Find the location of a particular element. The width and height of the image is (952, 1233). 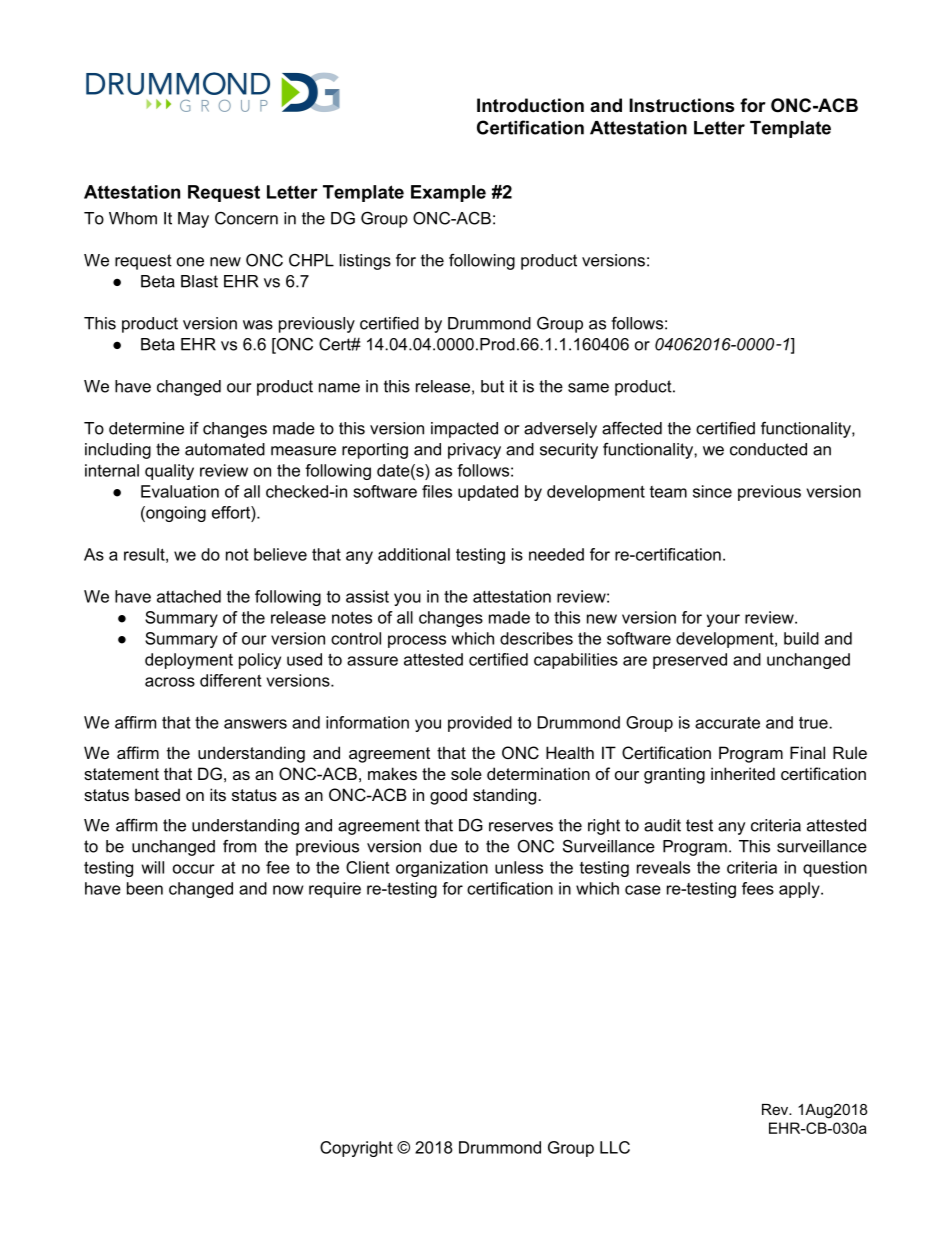

conducted is located at coordinates (768, 449).
